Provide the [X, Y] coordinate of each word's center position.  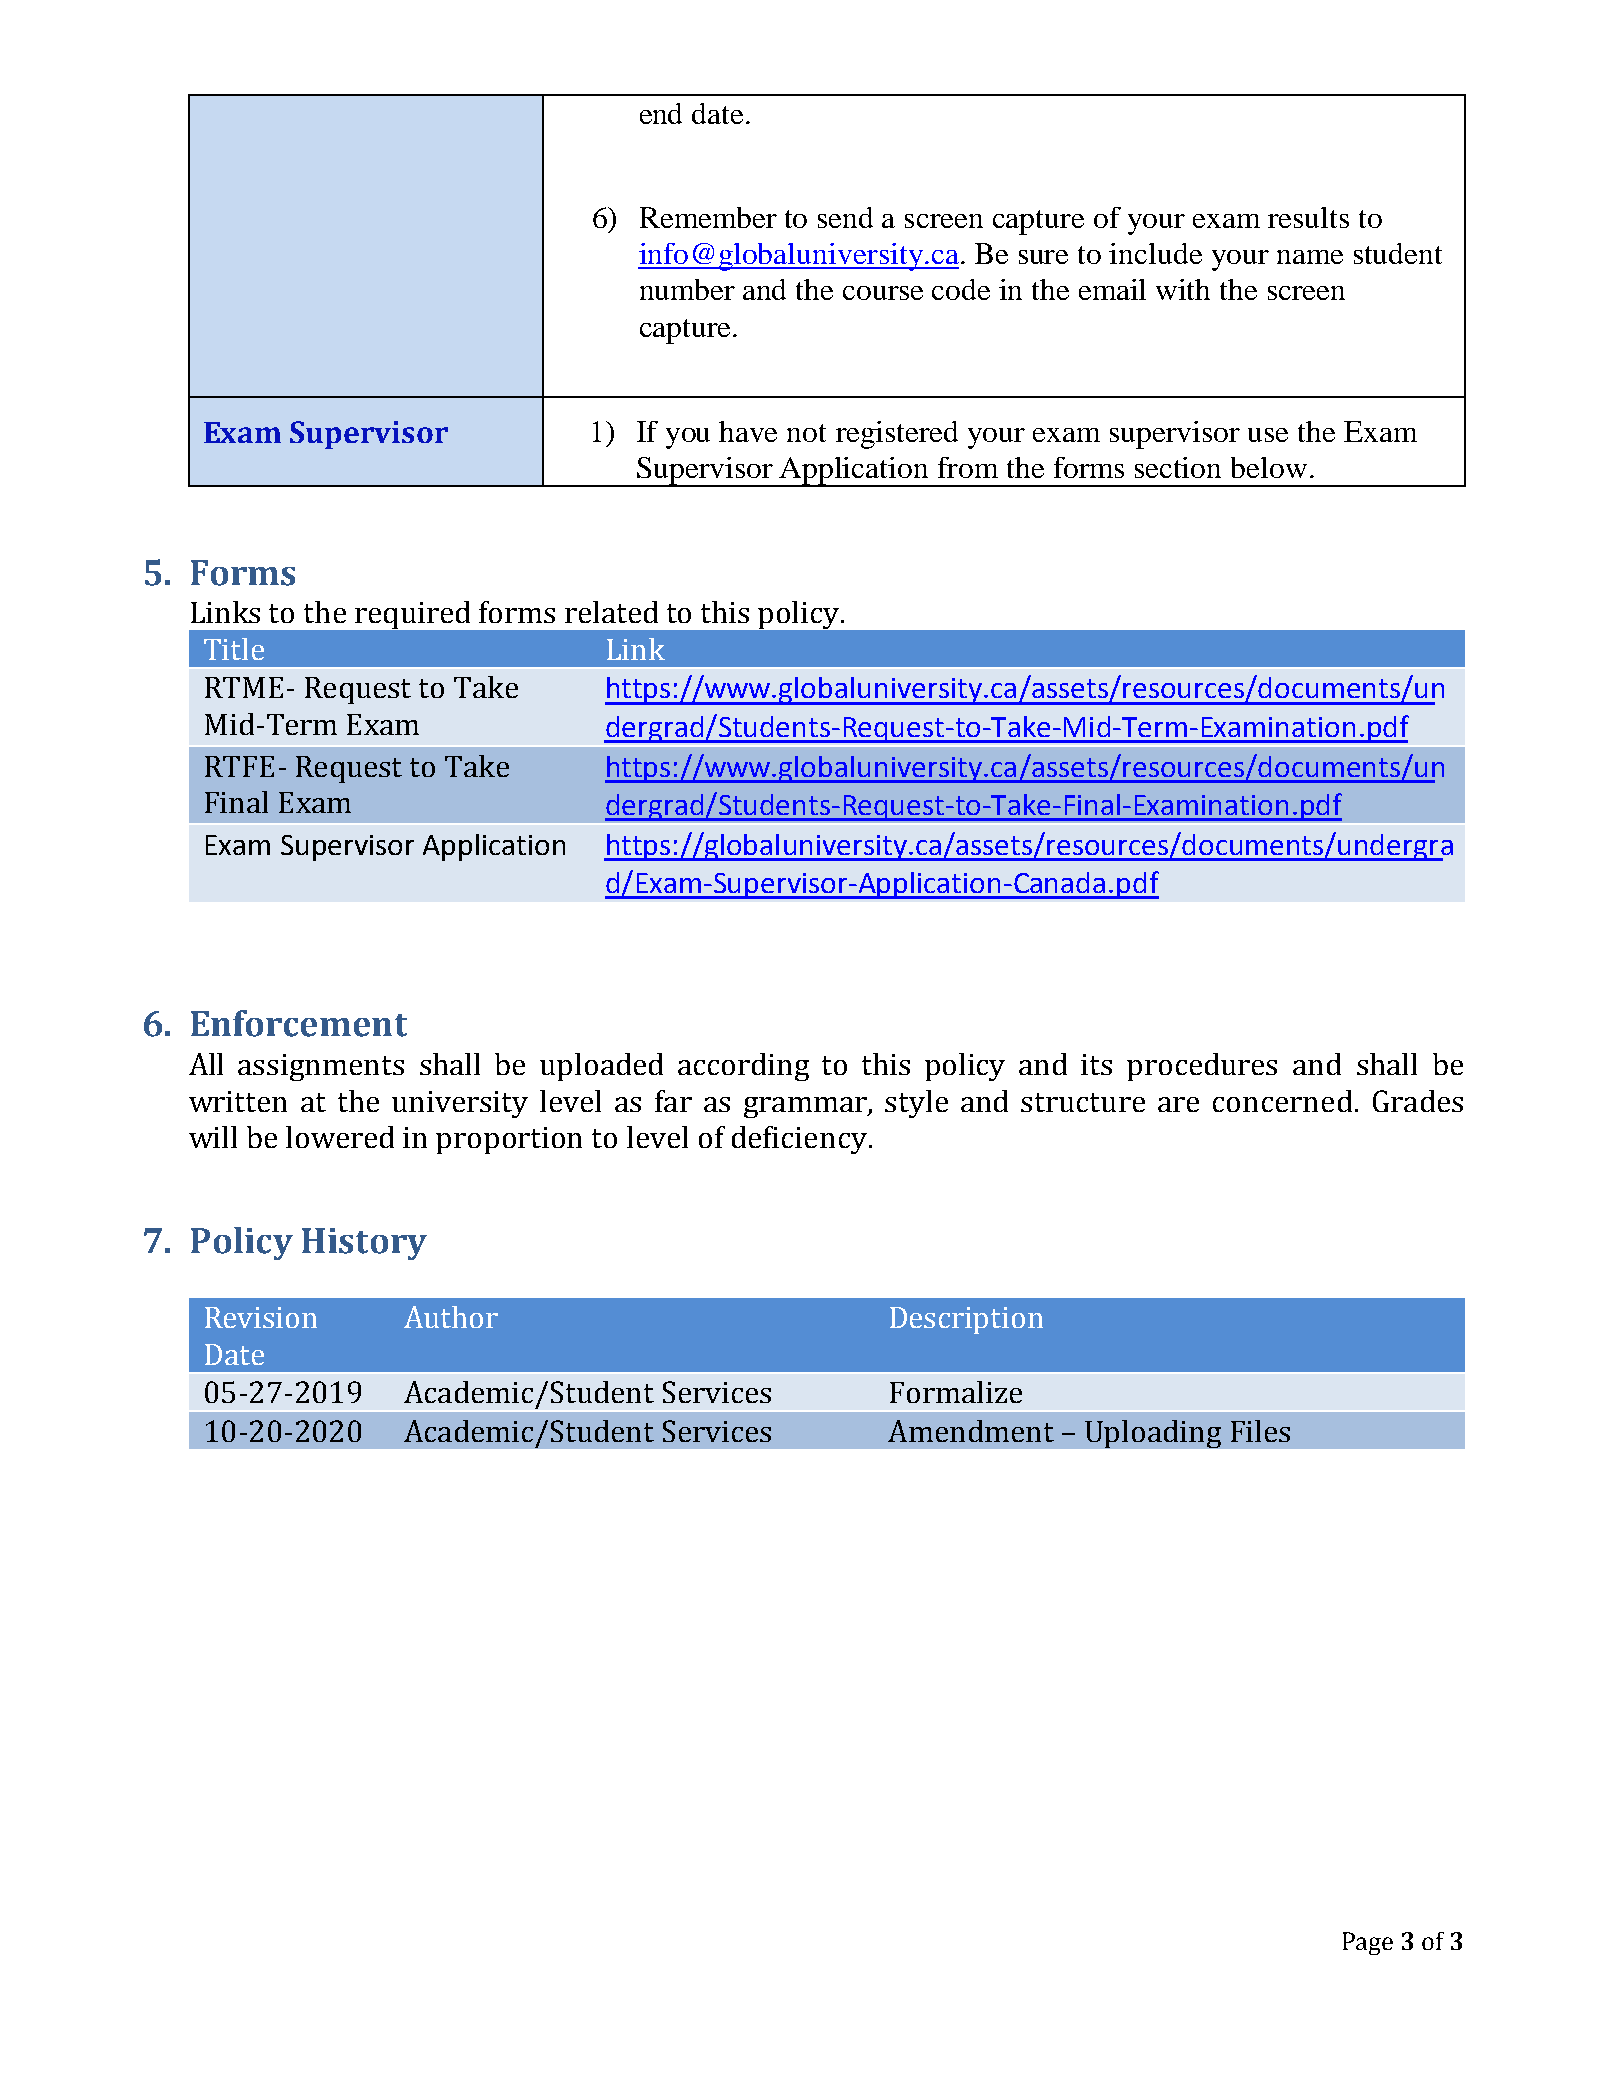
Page [1368, 1943]
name [1310, 257]
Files [1260, 1431]
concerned [1282, 1101]
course [883, 293]
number [687, 289]
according [743, 1067]
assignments [321, 1067]
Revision [261, 1317]
